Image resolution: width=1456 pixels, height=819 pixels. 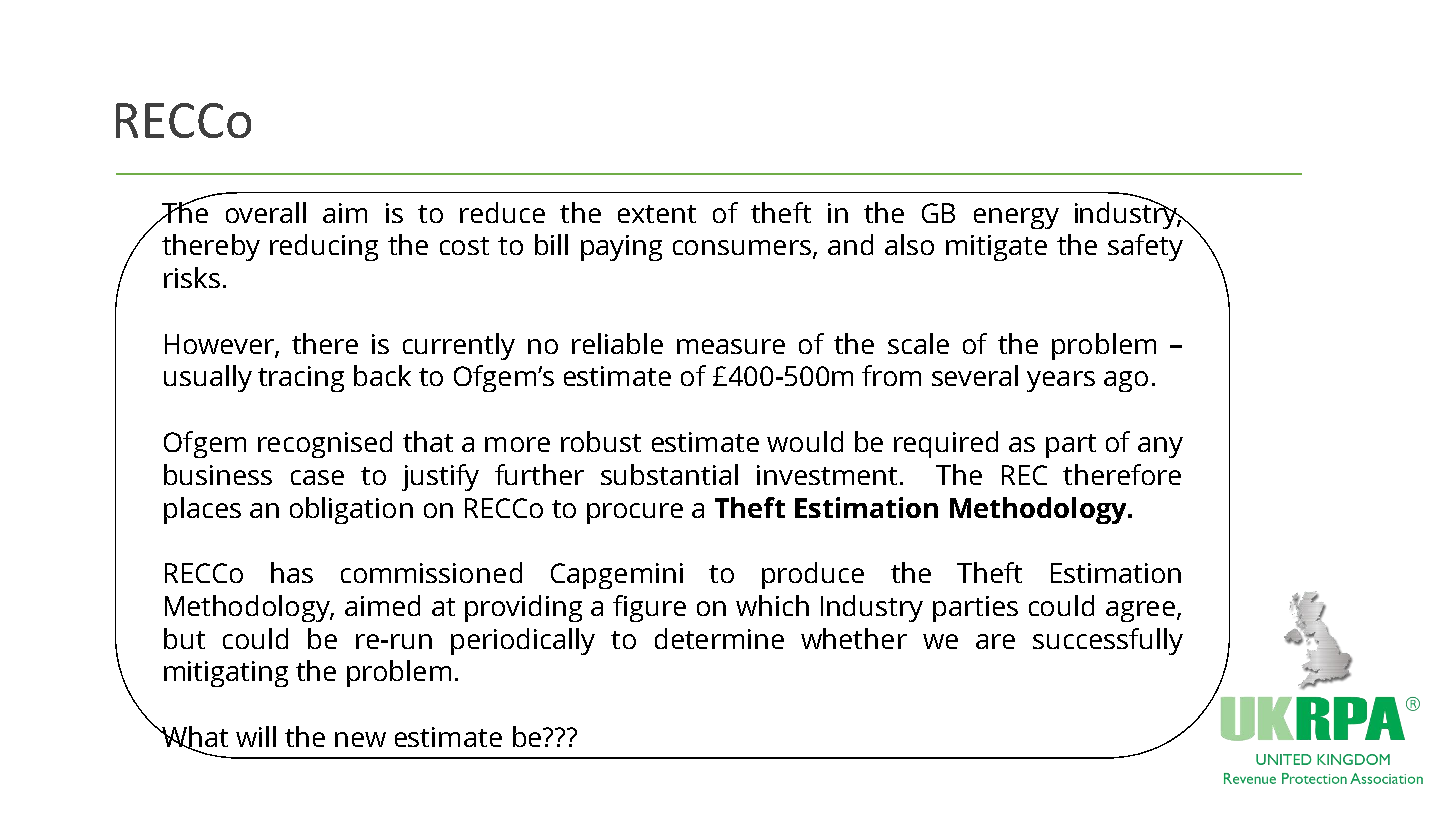 What do you see at coordinates (360, 739) in the screenshot?
I see `new` at bounding box center [360, 739].
